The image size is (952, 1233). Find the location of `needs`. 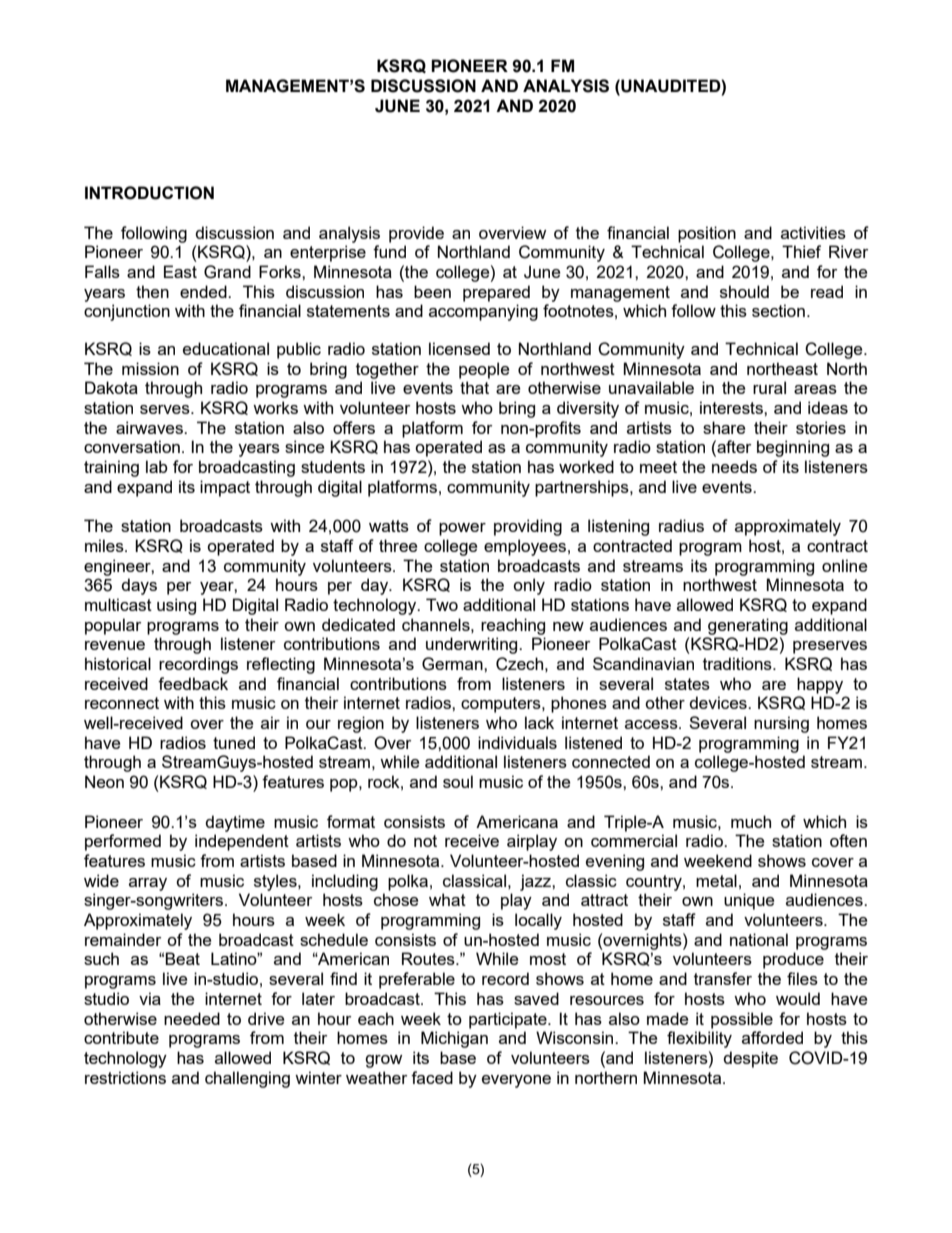

needs is located at coordinates (734, 466).
